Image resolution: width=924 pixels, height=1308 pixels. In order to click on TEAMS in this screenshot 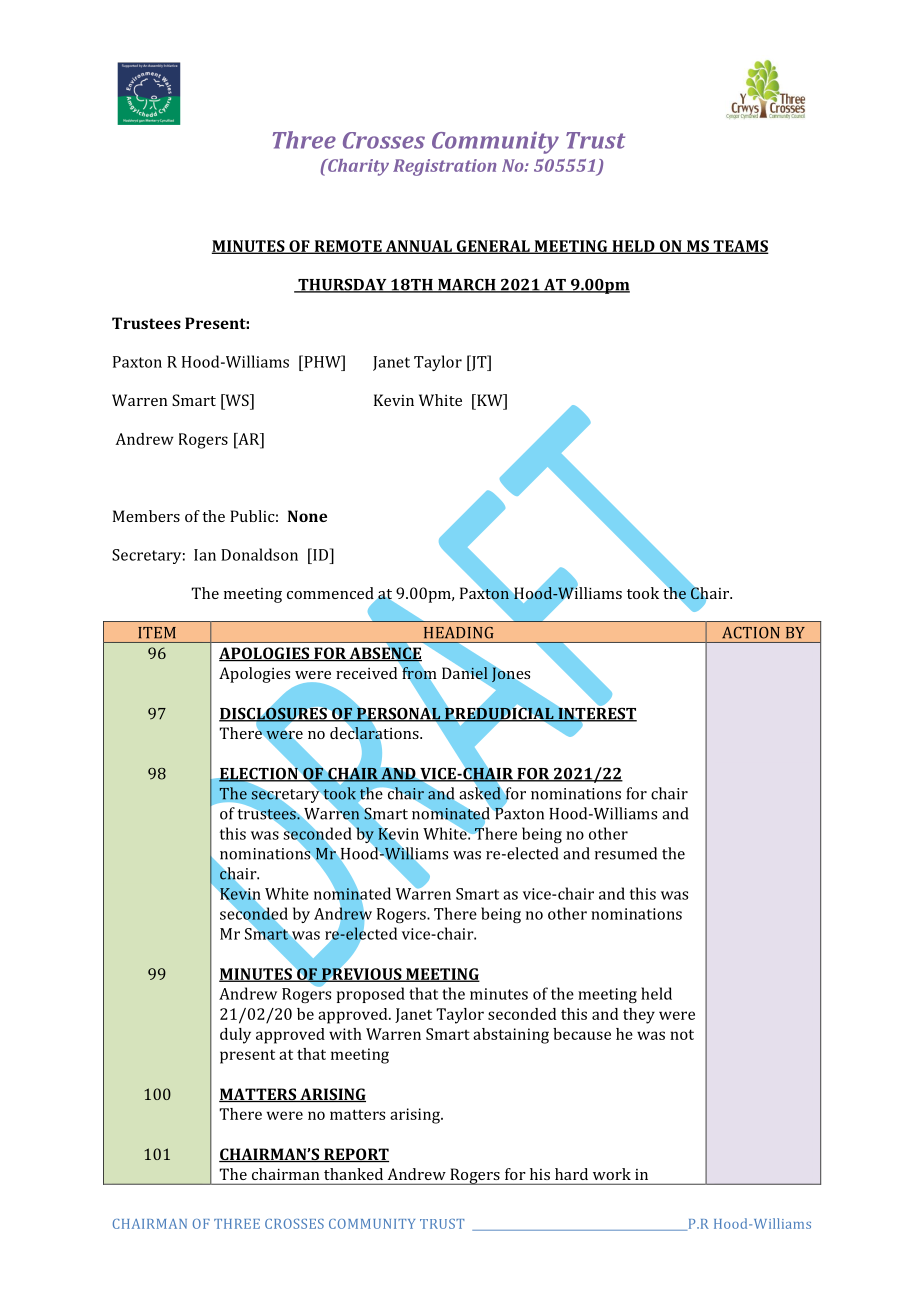, I will do `click(740, 247)`.
